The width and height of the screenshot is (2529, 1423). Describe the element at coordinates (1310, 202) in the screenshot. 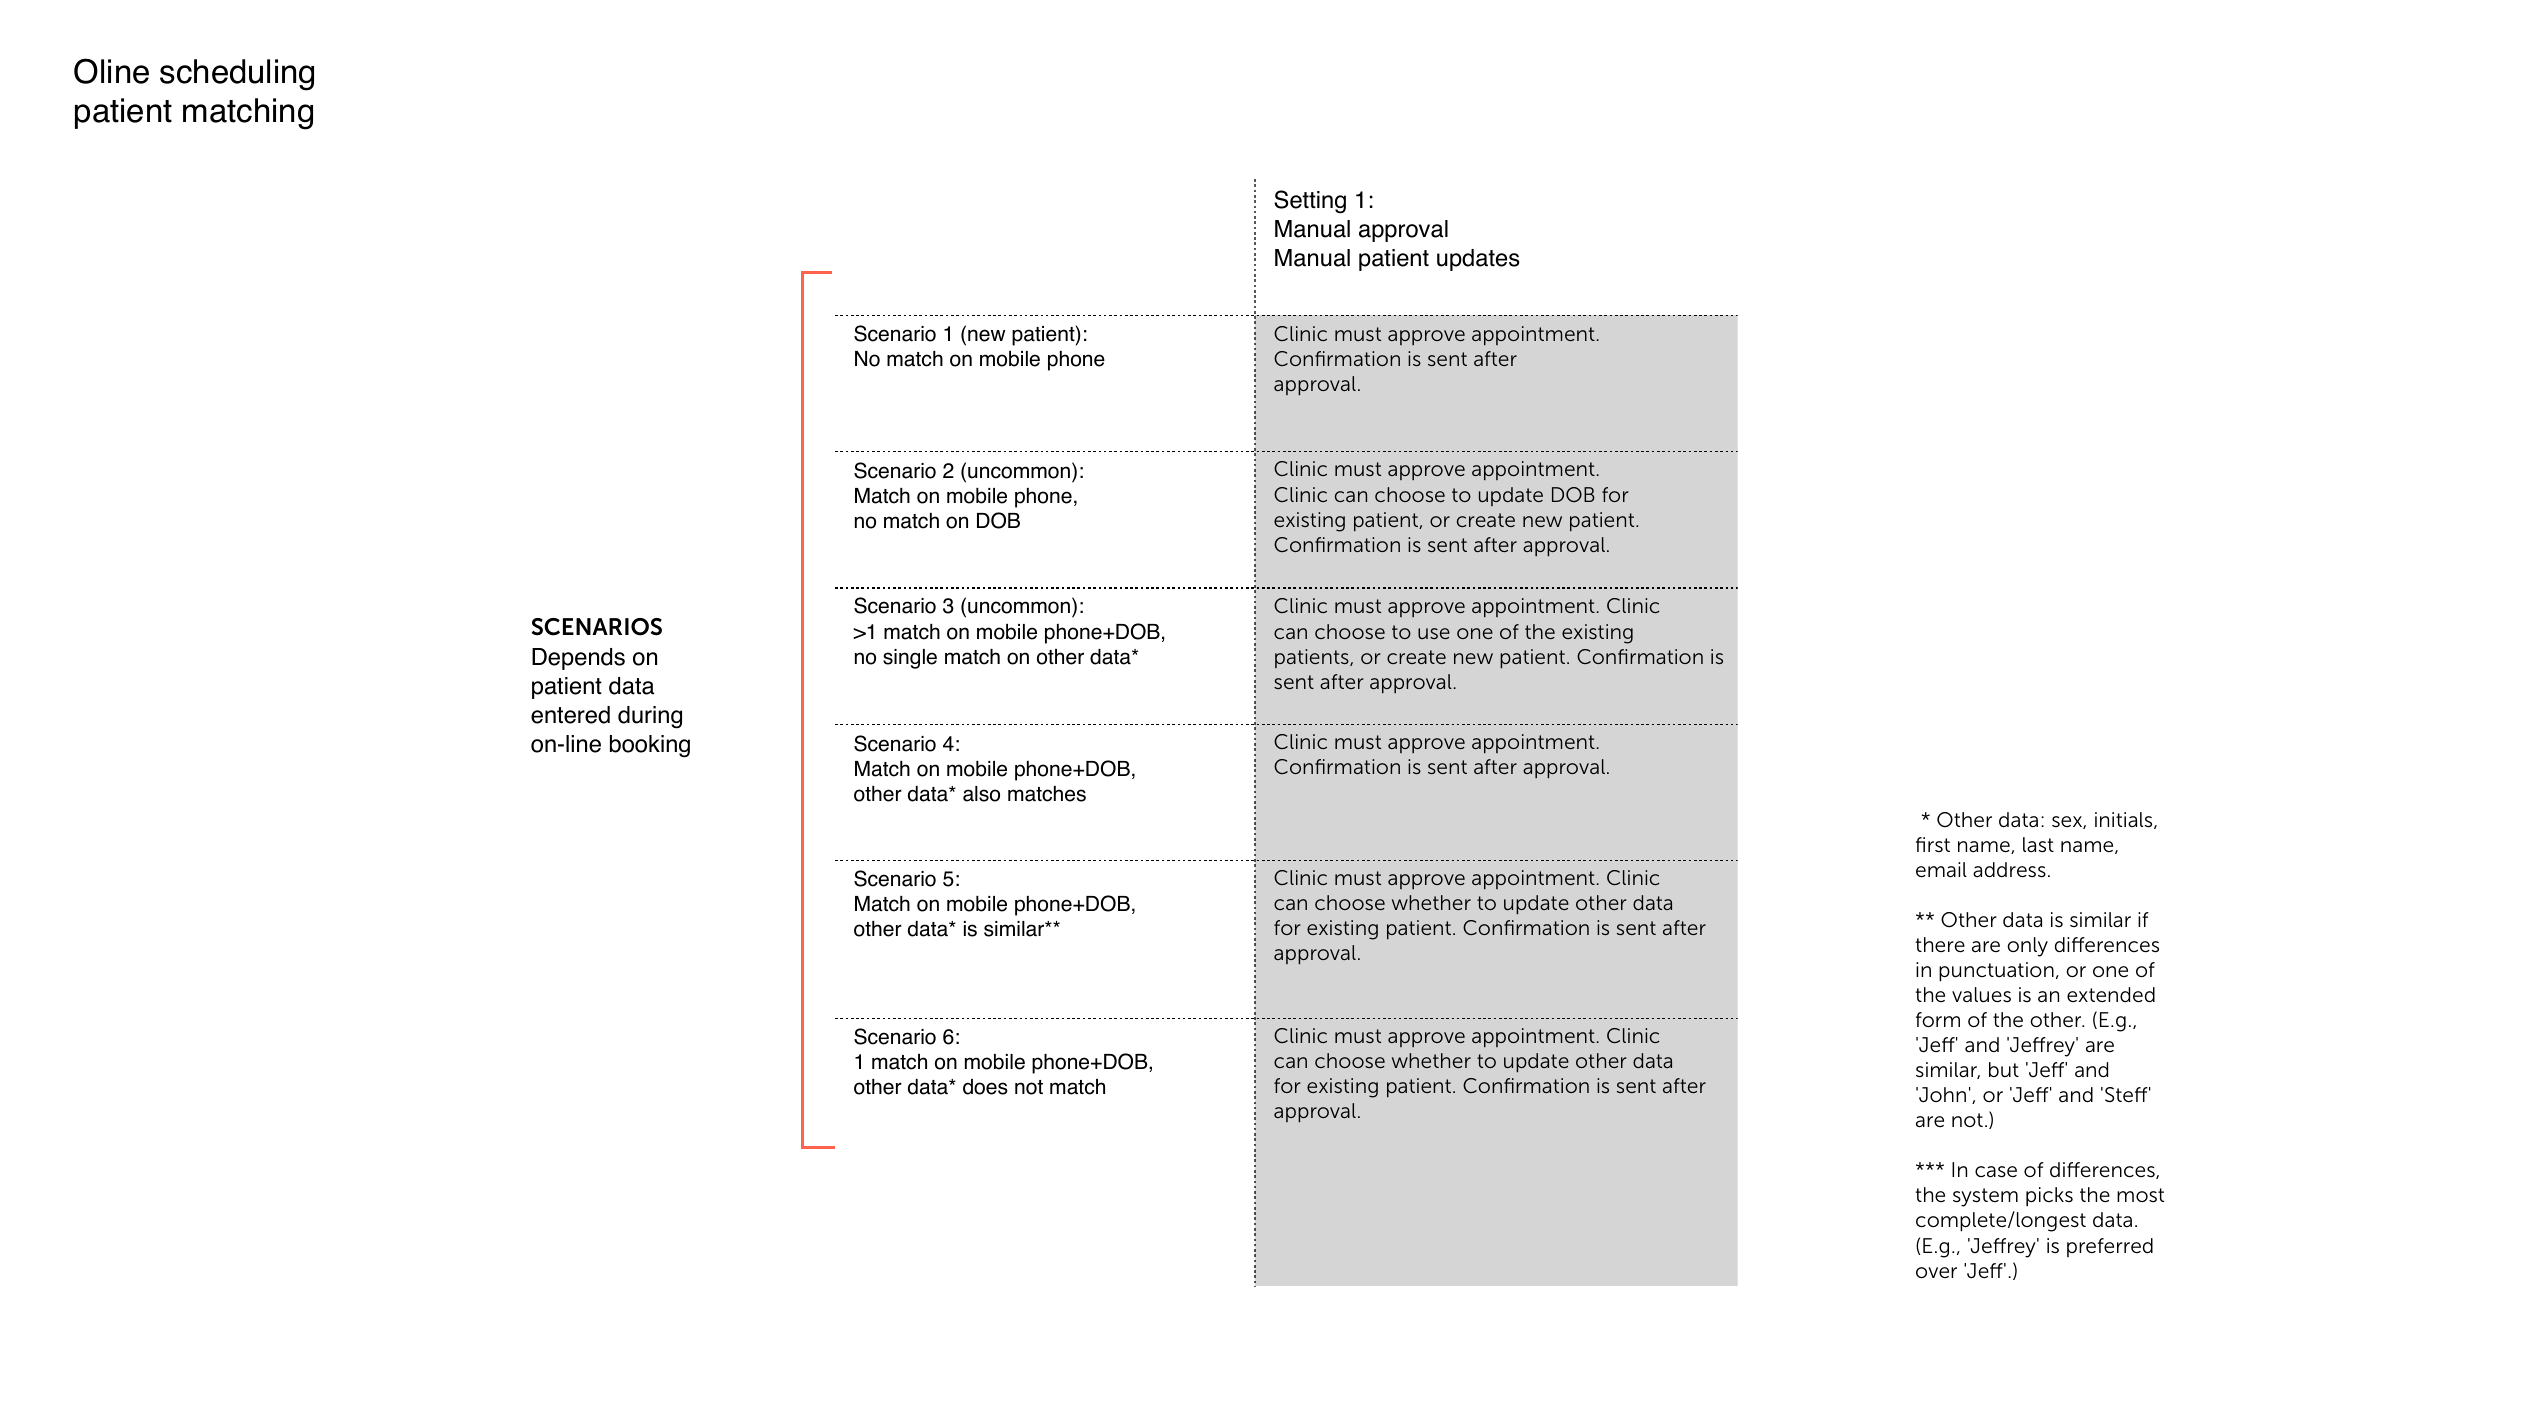

I see `Setting` at that location.
